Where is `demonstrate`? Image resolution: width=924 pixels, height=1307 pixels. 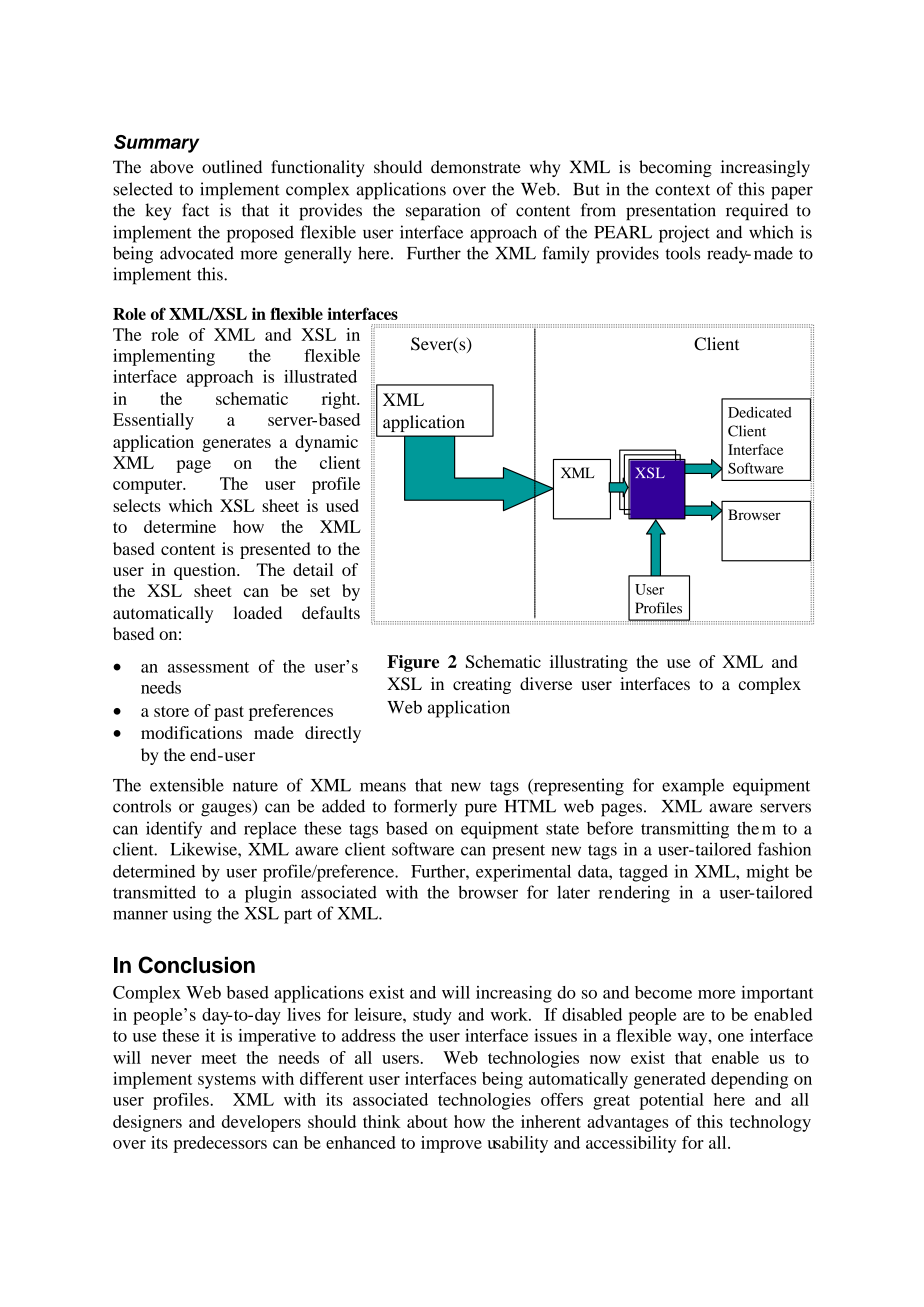
demonstrate is located at coordinates (476, 167).
